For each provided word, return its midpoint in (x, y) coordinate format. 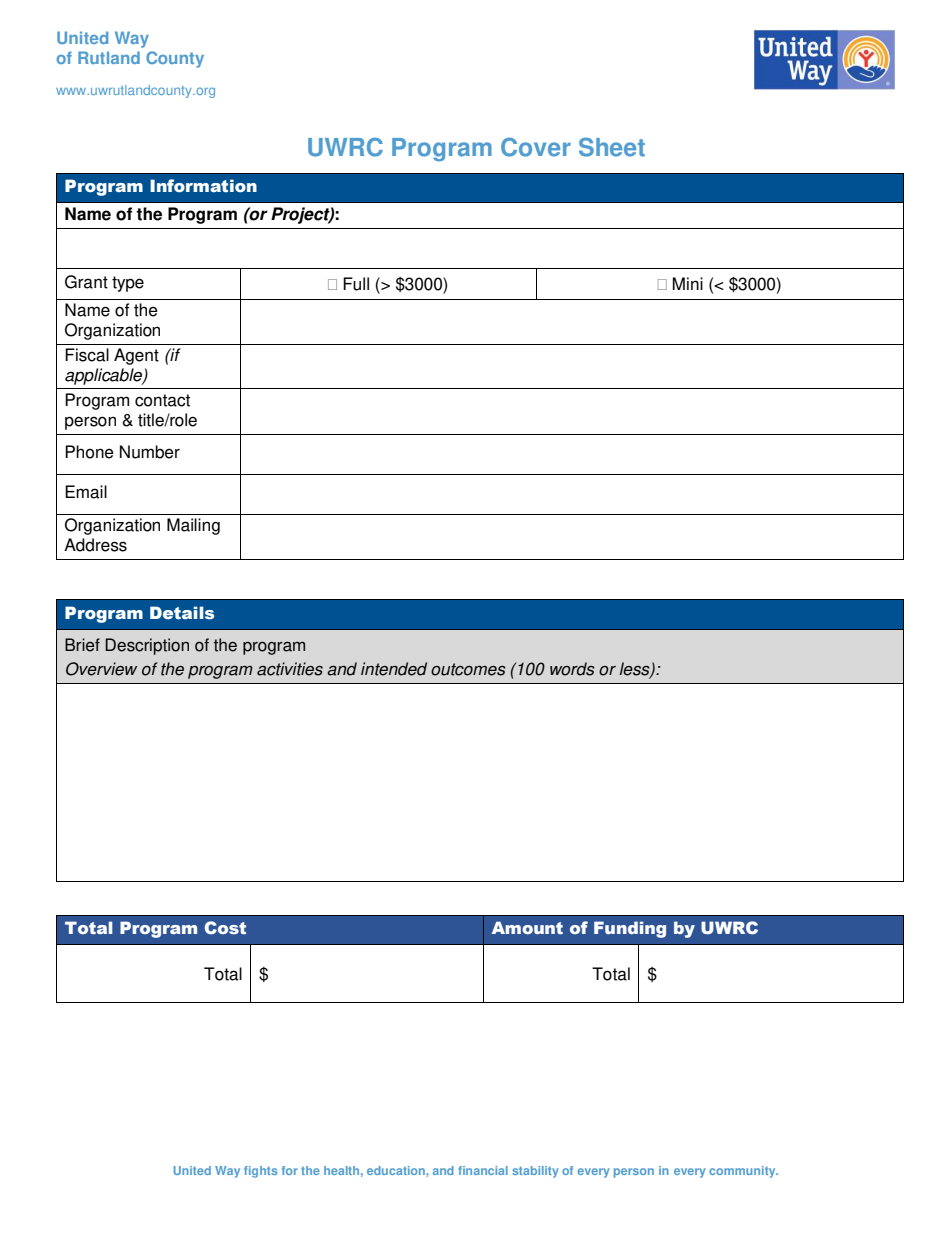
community (743, 1172)
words (572, 669)
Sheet (612, 147)
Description (147, 646)
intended (394, 669)
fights (260, 1172)
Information (203, 186)
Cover (536, 147)
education (397, 1170)
